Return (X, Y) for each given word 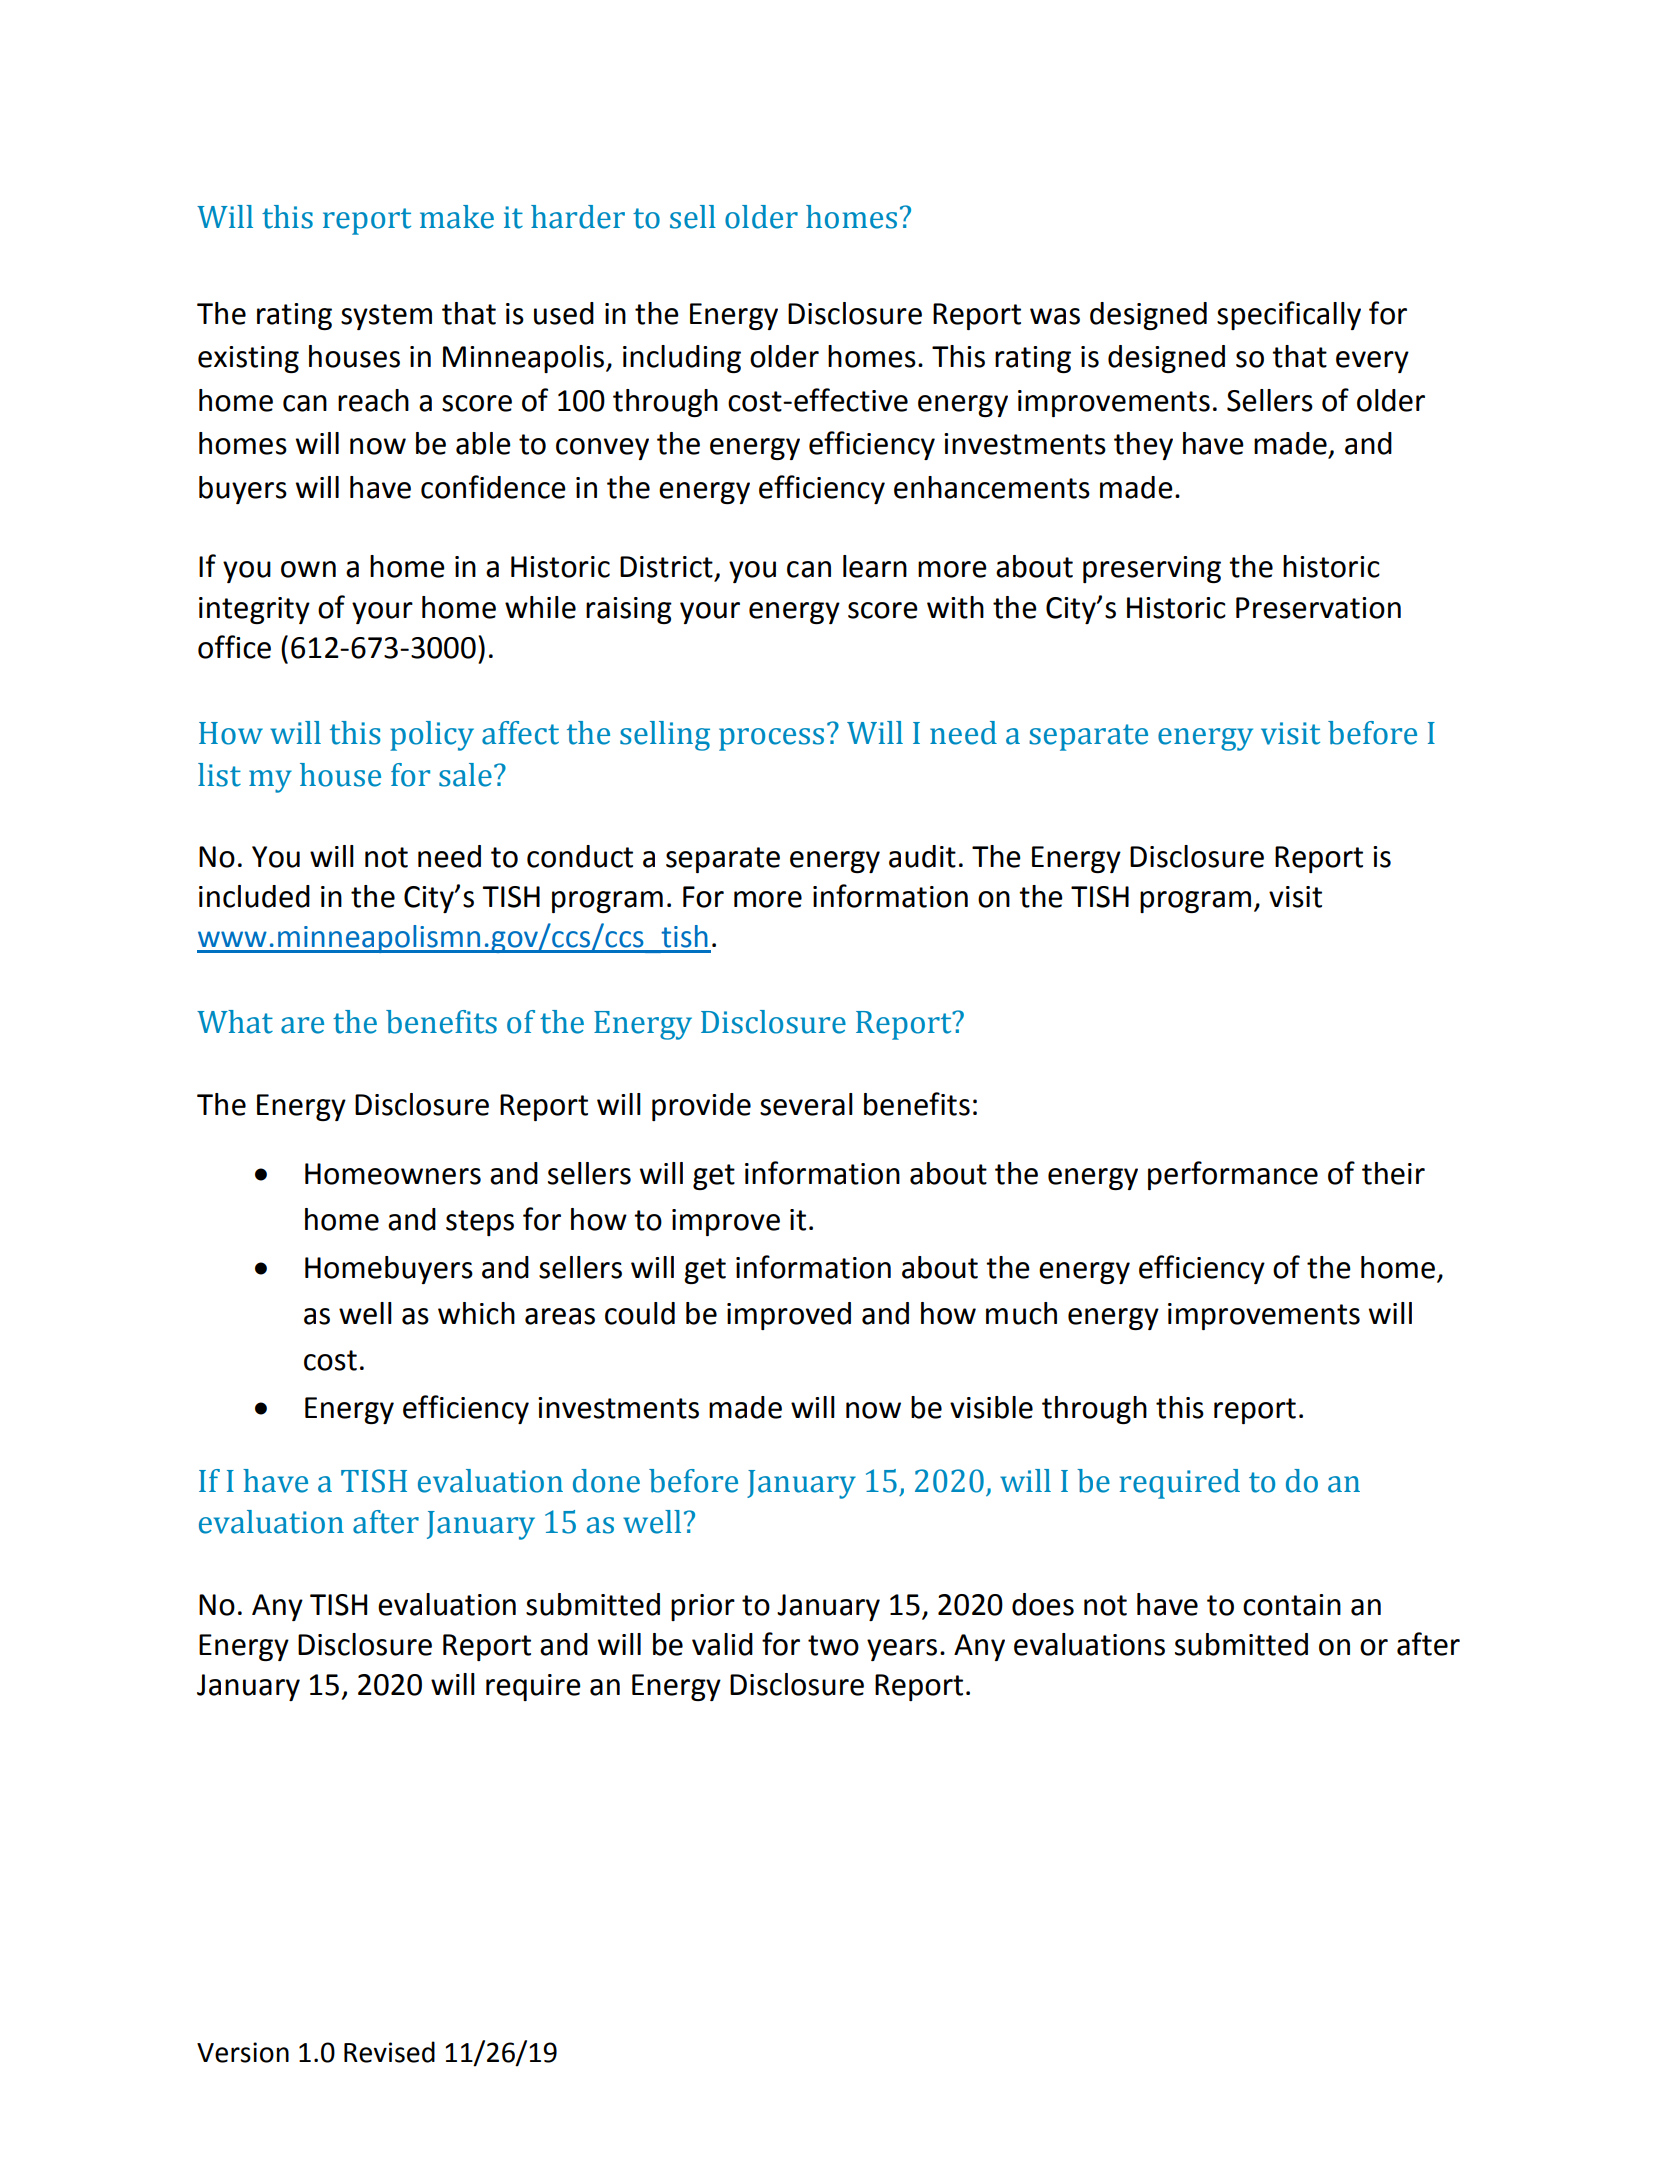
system (386, 317)
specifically (1289, 315)
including (682, 359)
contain (1292, 1605)
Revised (389, 2052)
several (806, 1104)
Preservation (1318, 608)
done (606, 1481)
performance (1233, 1175)
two (833, 1645)
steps (480, 1223)
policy (432, 736)
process (771, 739)
